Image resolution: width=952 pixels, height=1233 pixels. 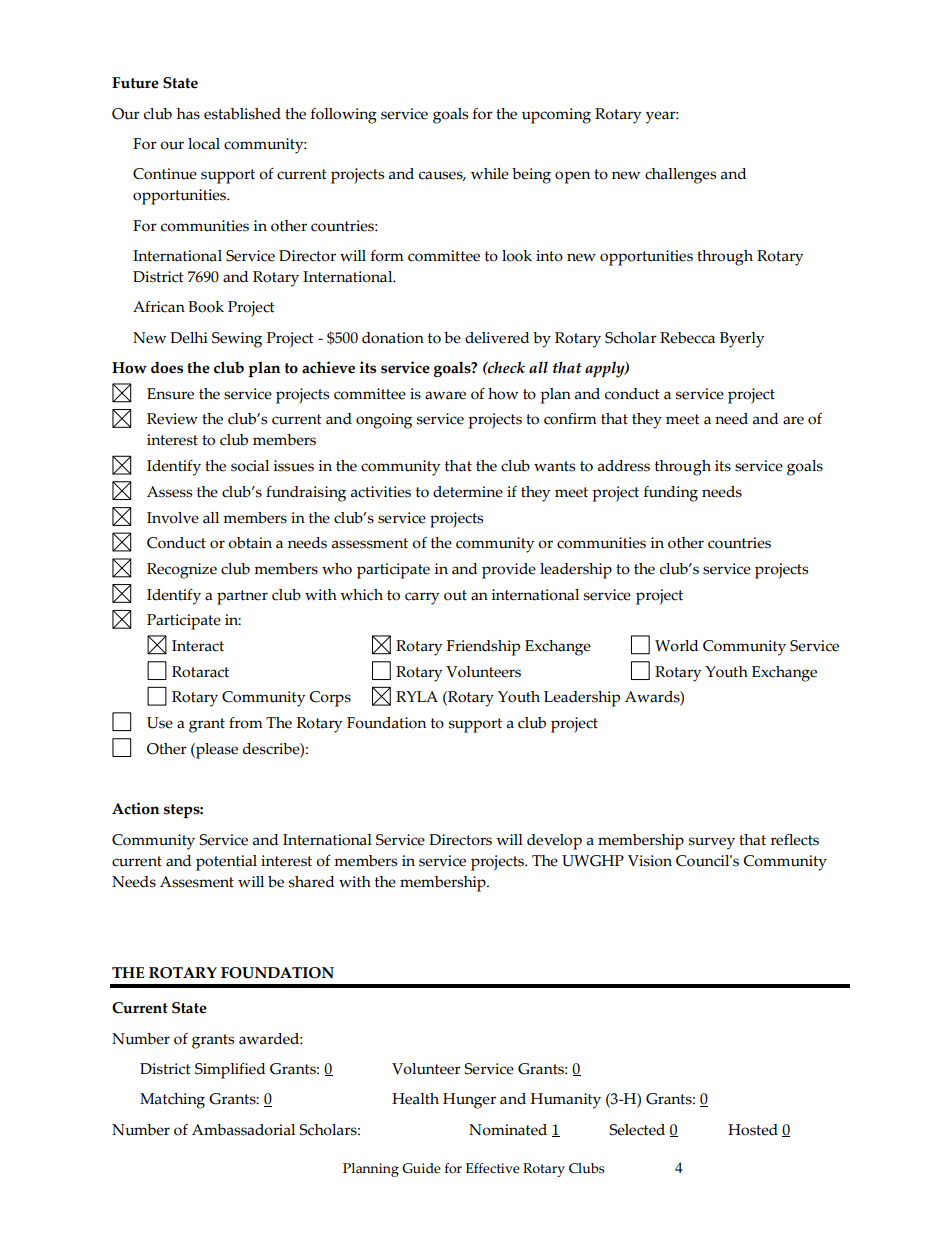 I want to click on while, so click(x=490, y=174).
